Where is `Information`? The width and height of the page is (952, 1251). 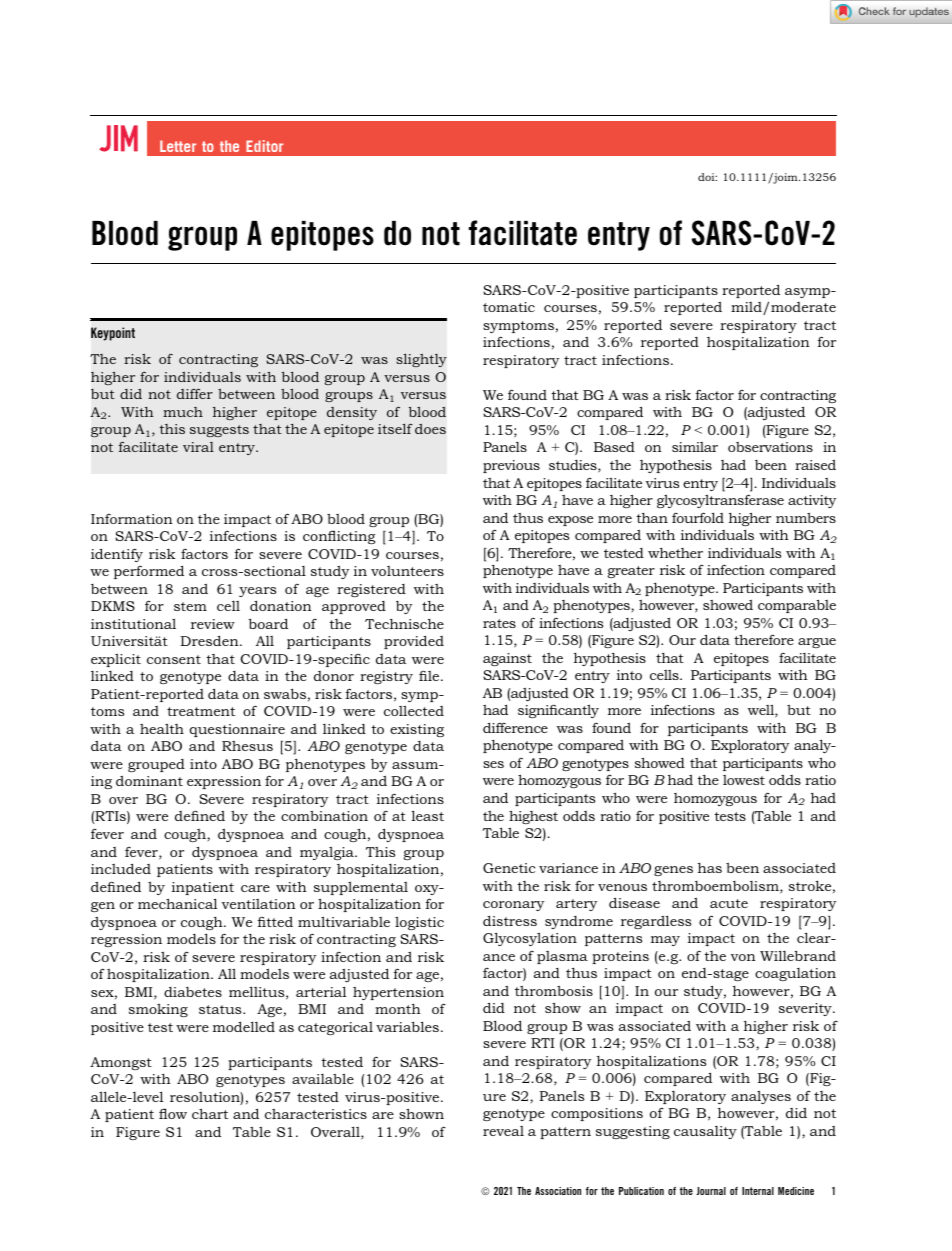
Information is located at coordinates (132, 519).
